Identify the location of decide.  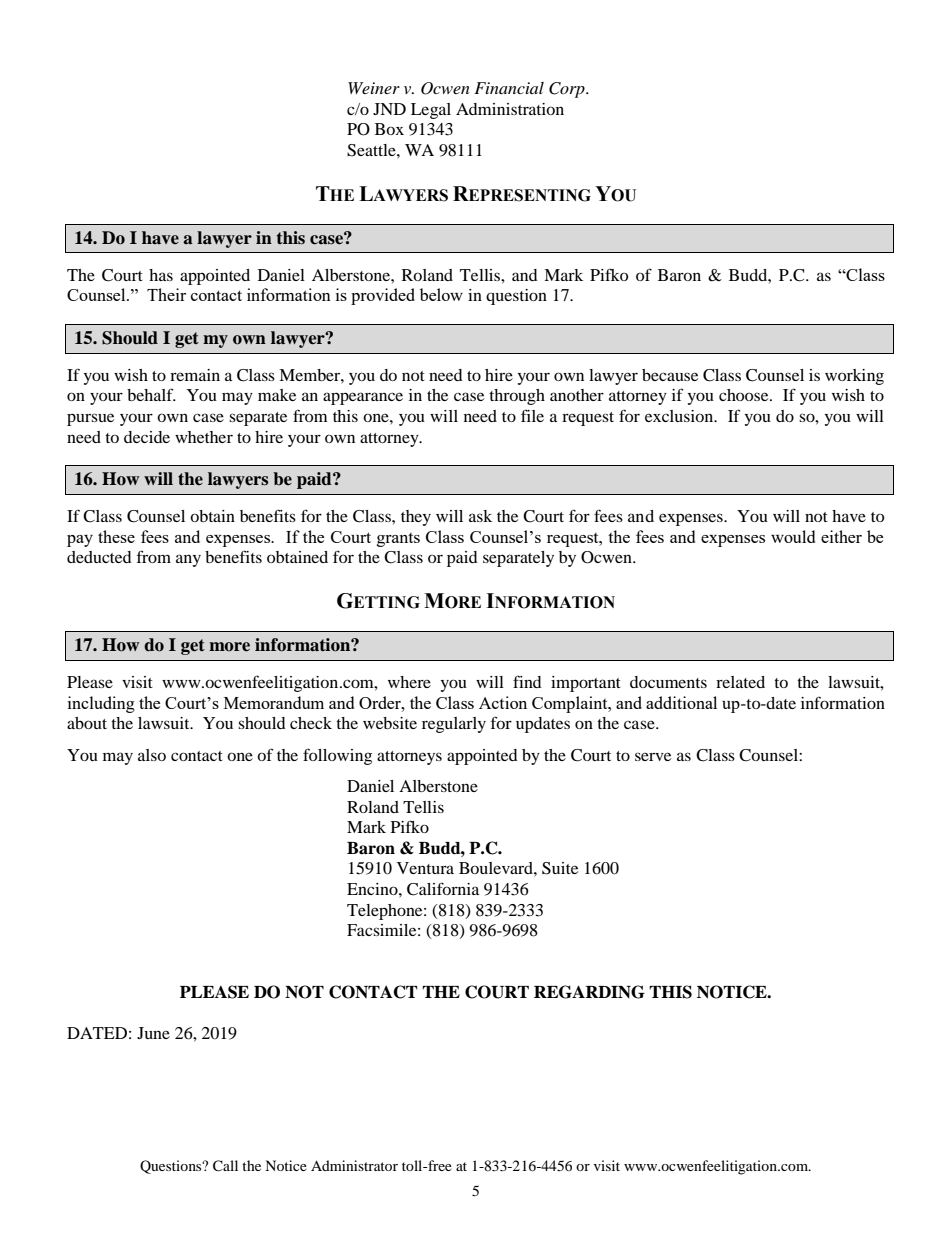
(147, 437).
